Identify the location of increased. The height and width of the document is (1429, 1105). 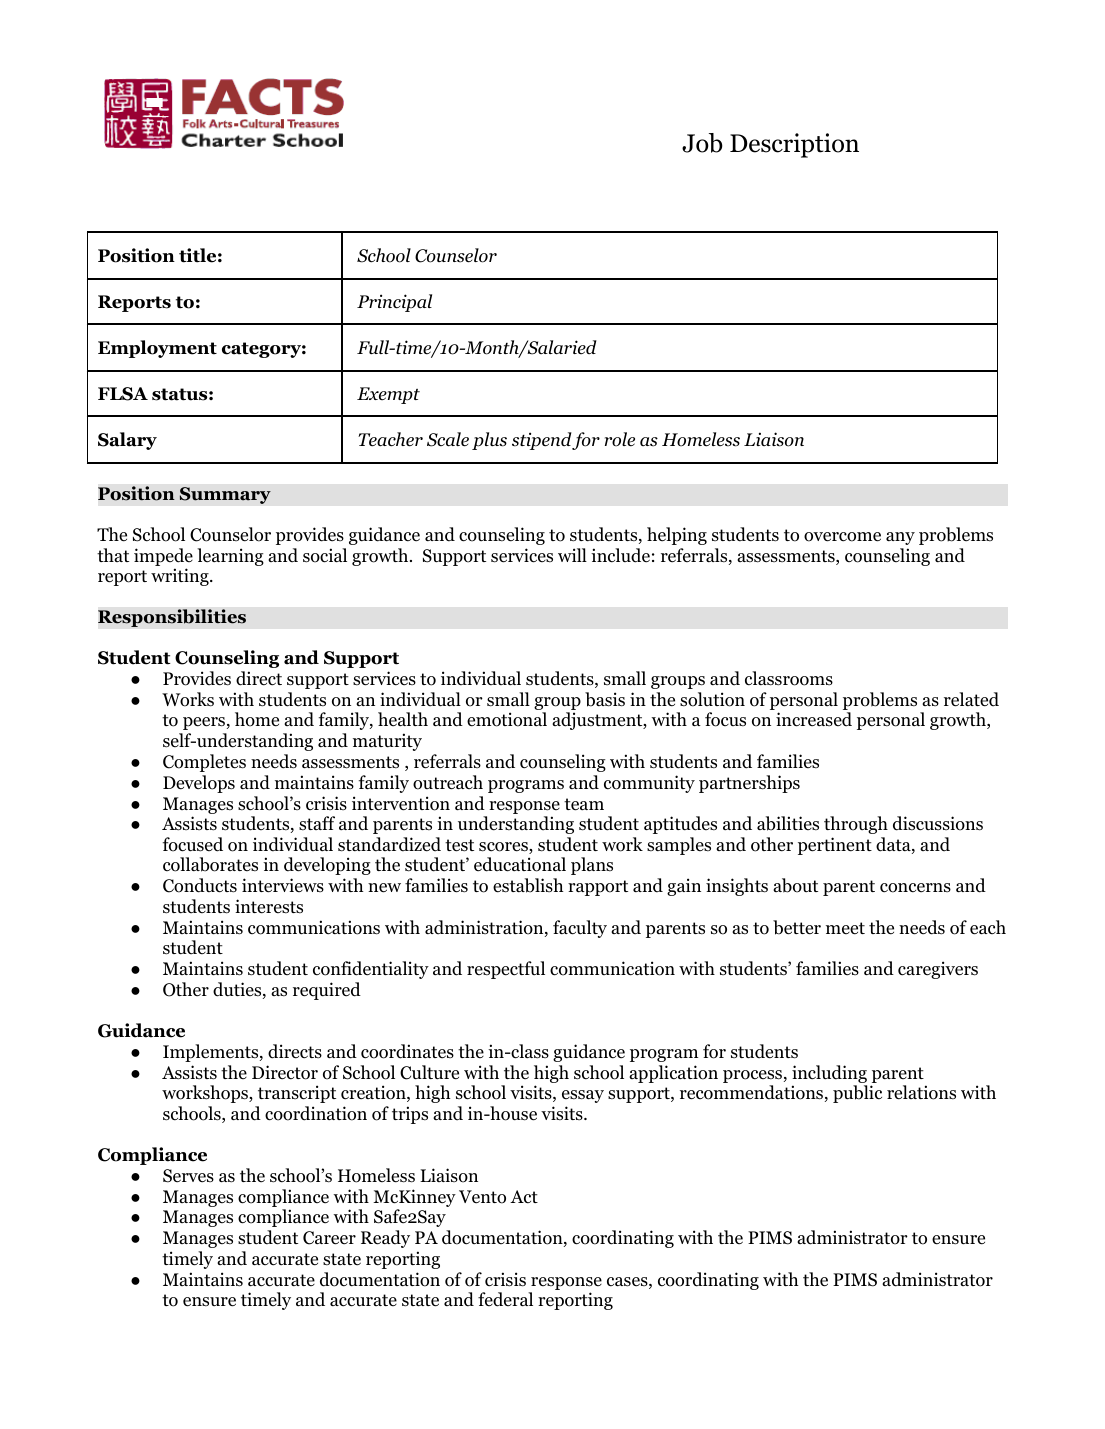
(814, 719).
